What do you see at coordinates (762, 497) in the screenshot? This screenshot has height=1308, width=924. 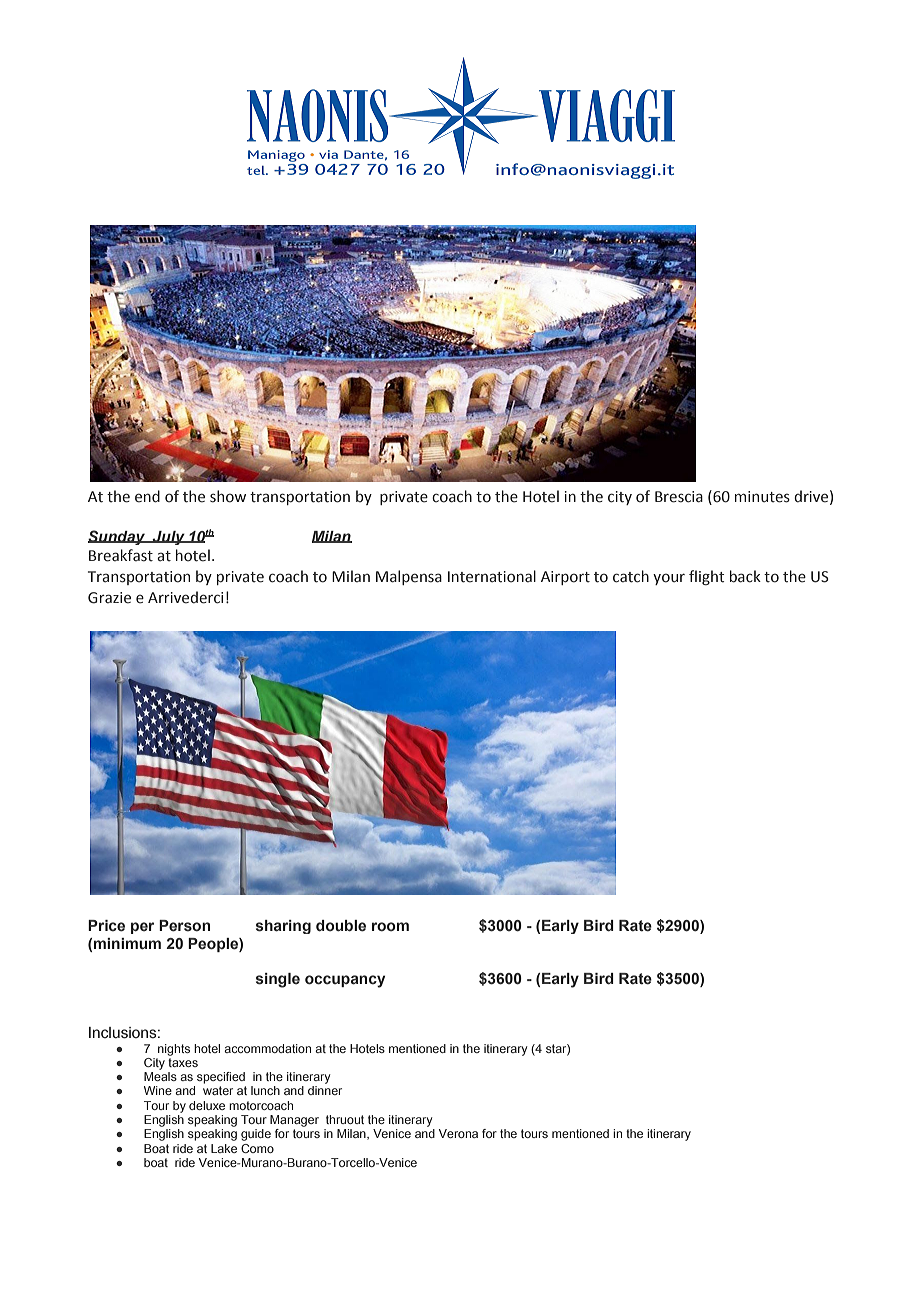 I see `minutes` at bounding box center [762, 497].
